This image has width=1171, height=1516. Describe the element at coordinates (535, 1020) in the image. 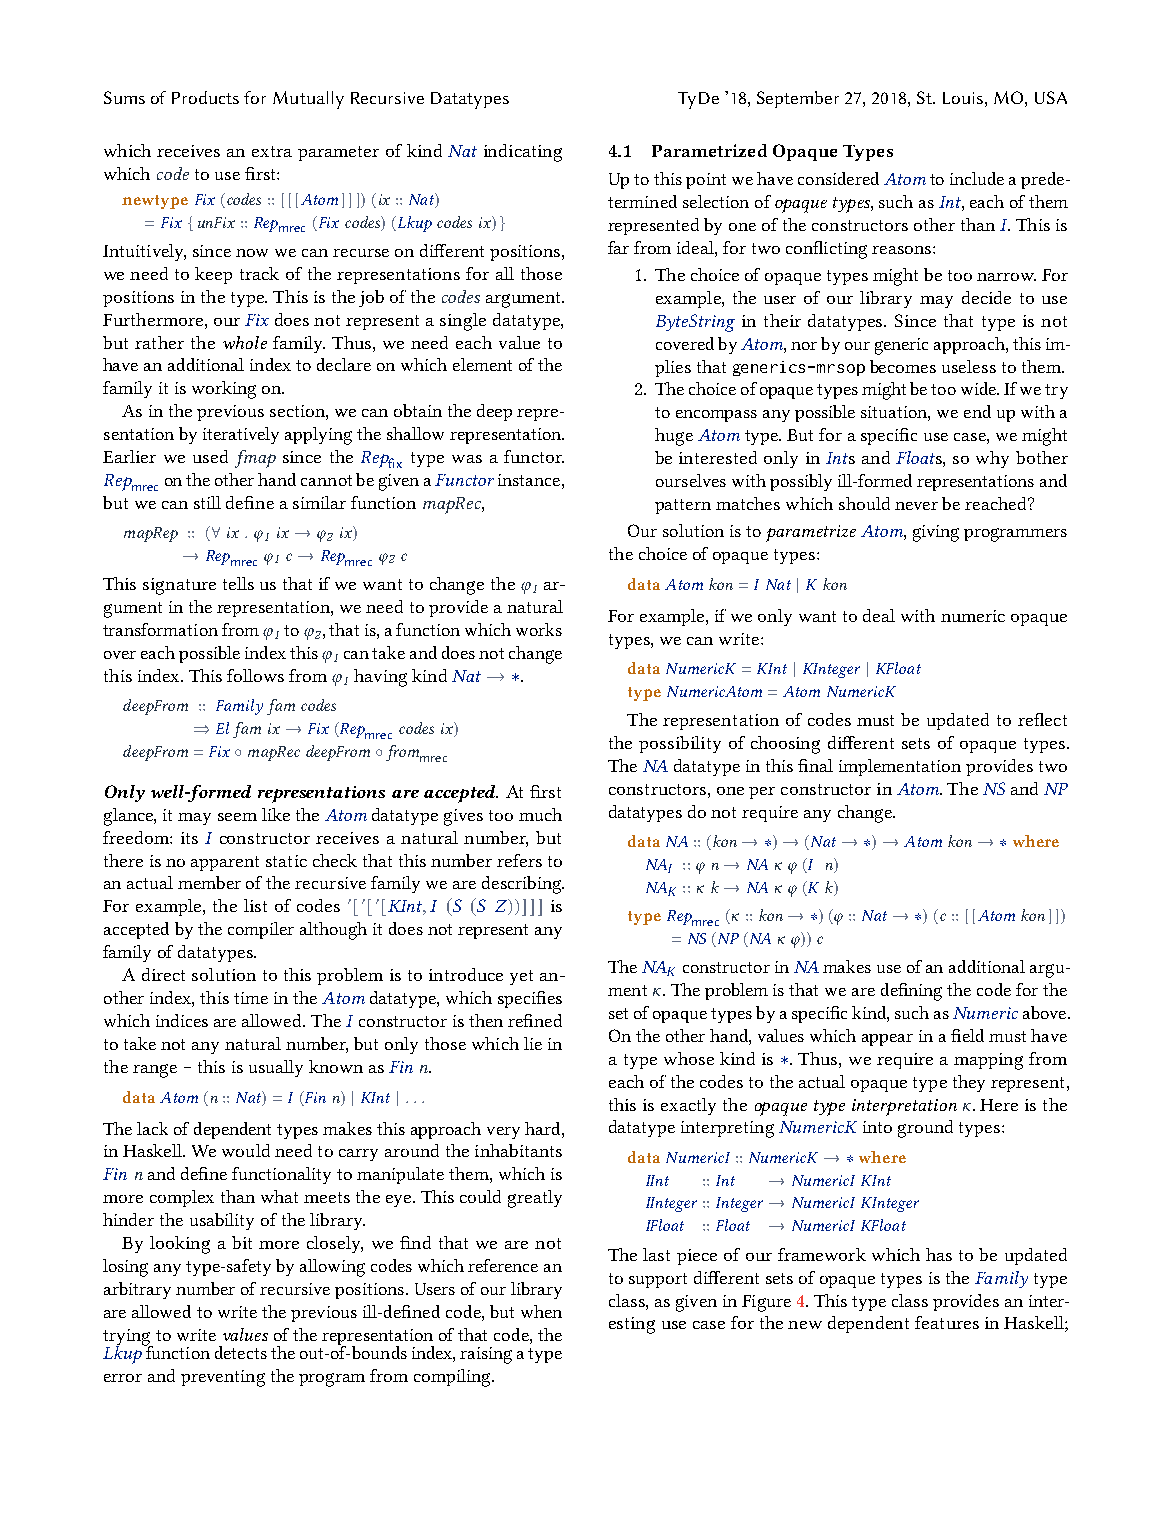

I see `refined` at that location.
